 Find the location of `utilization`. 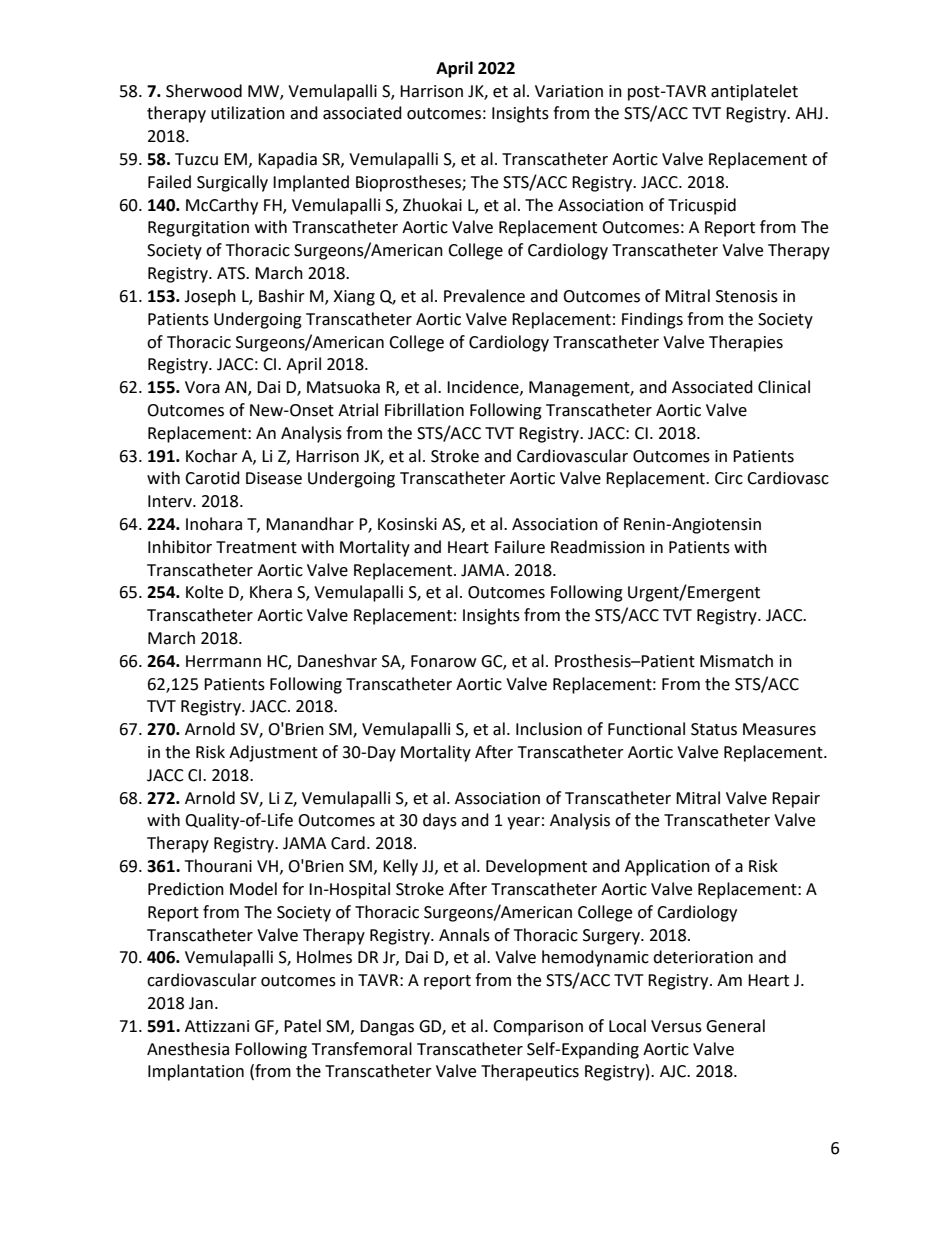

utilization is located at coordinates (248, 113).
